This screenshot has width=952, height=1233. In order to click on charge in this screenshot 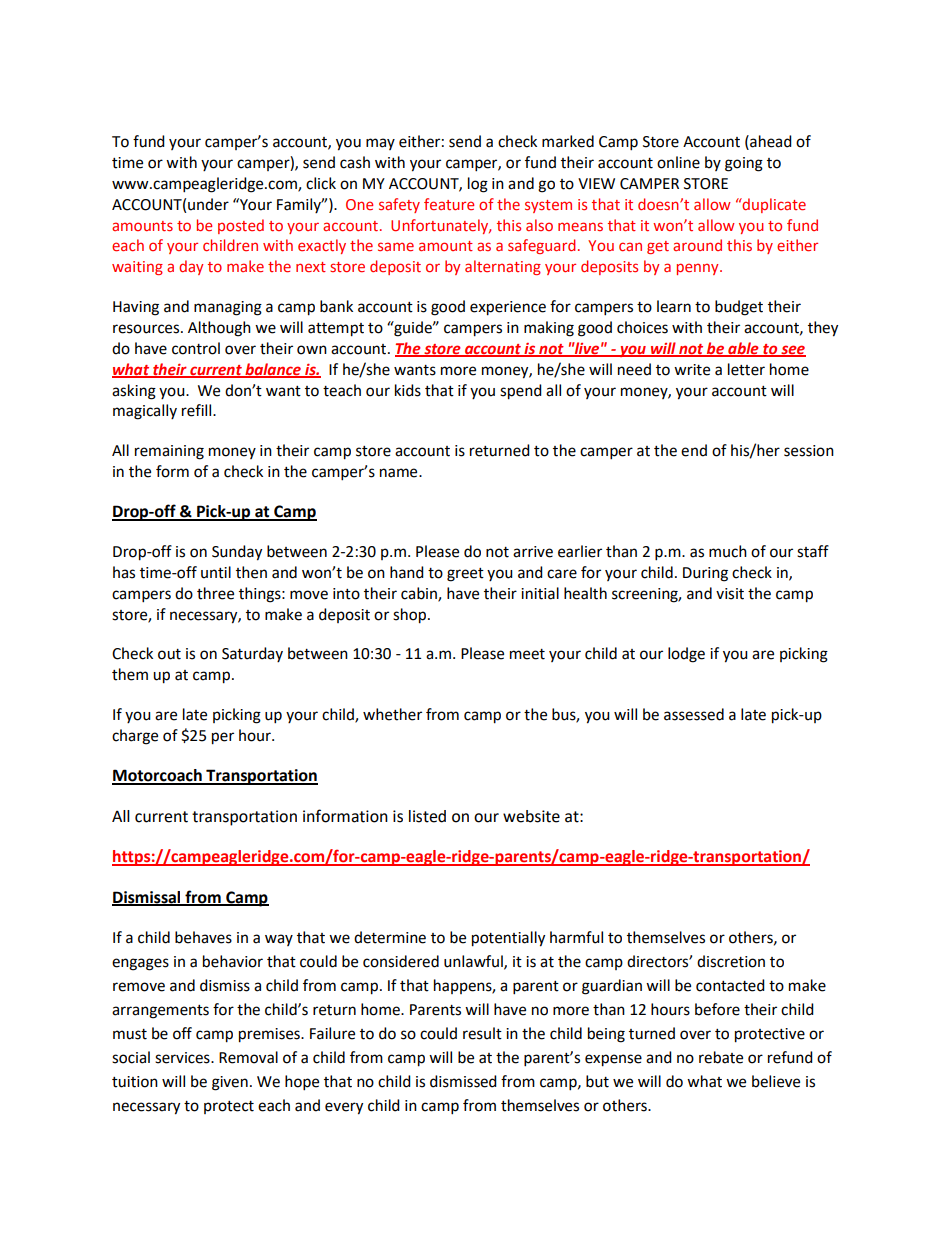, I will do `click(135, 737)`.
